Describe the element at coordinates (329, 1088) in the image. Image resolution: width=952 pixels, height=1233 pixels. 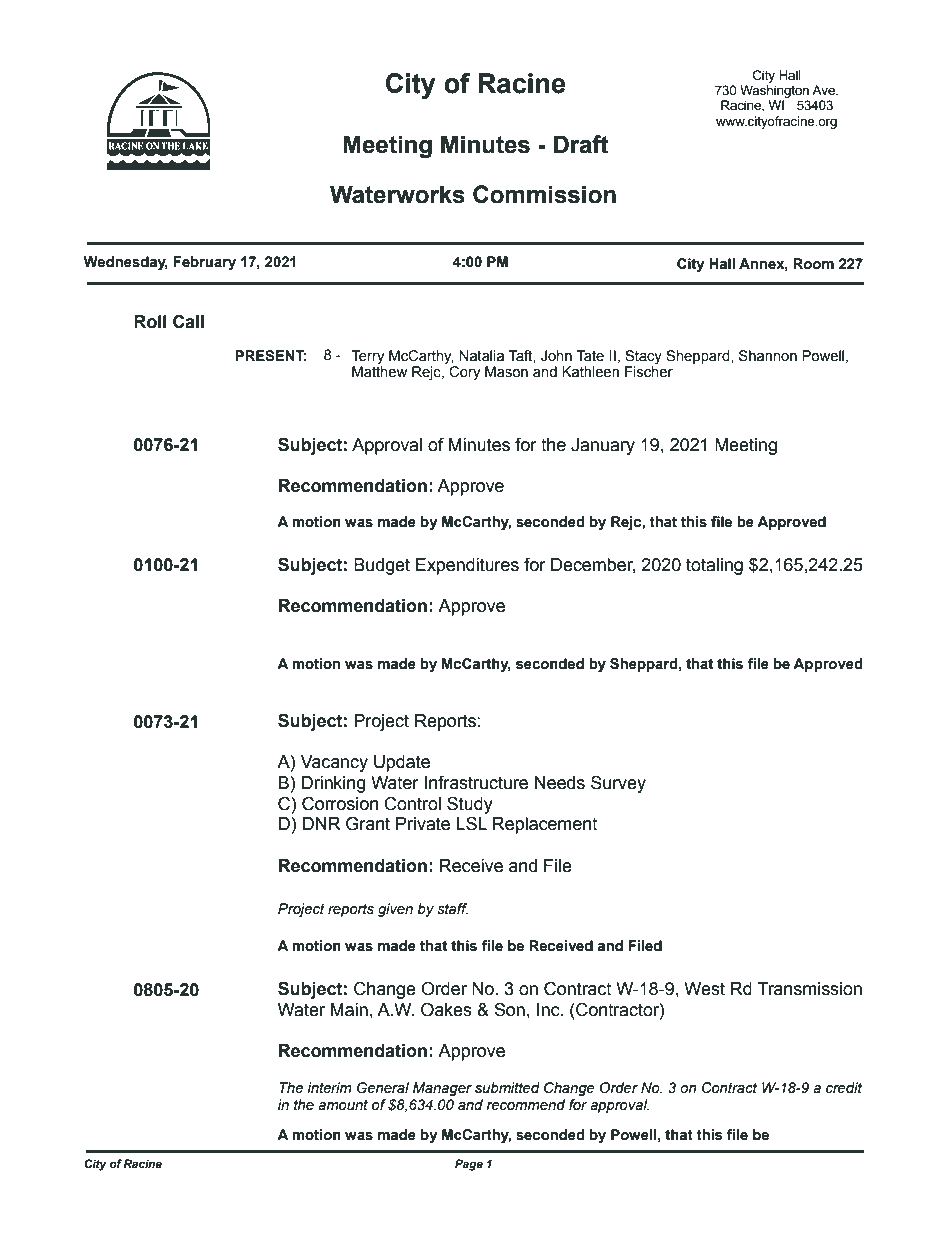
I see `interim` at that location.
